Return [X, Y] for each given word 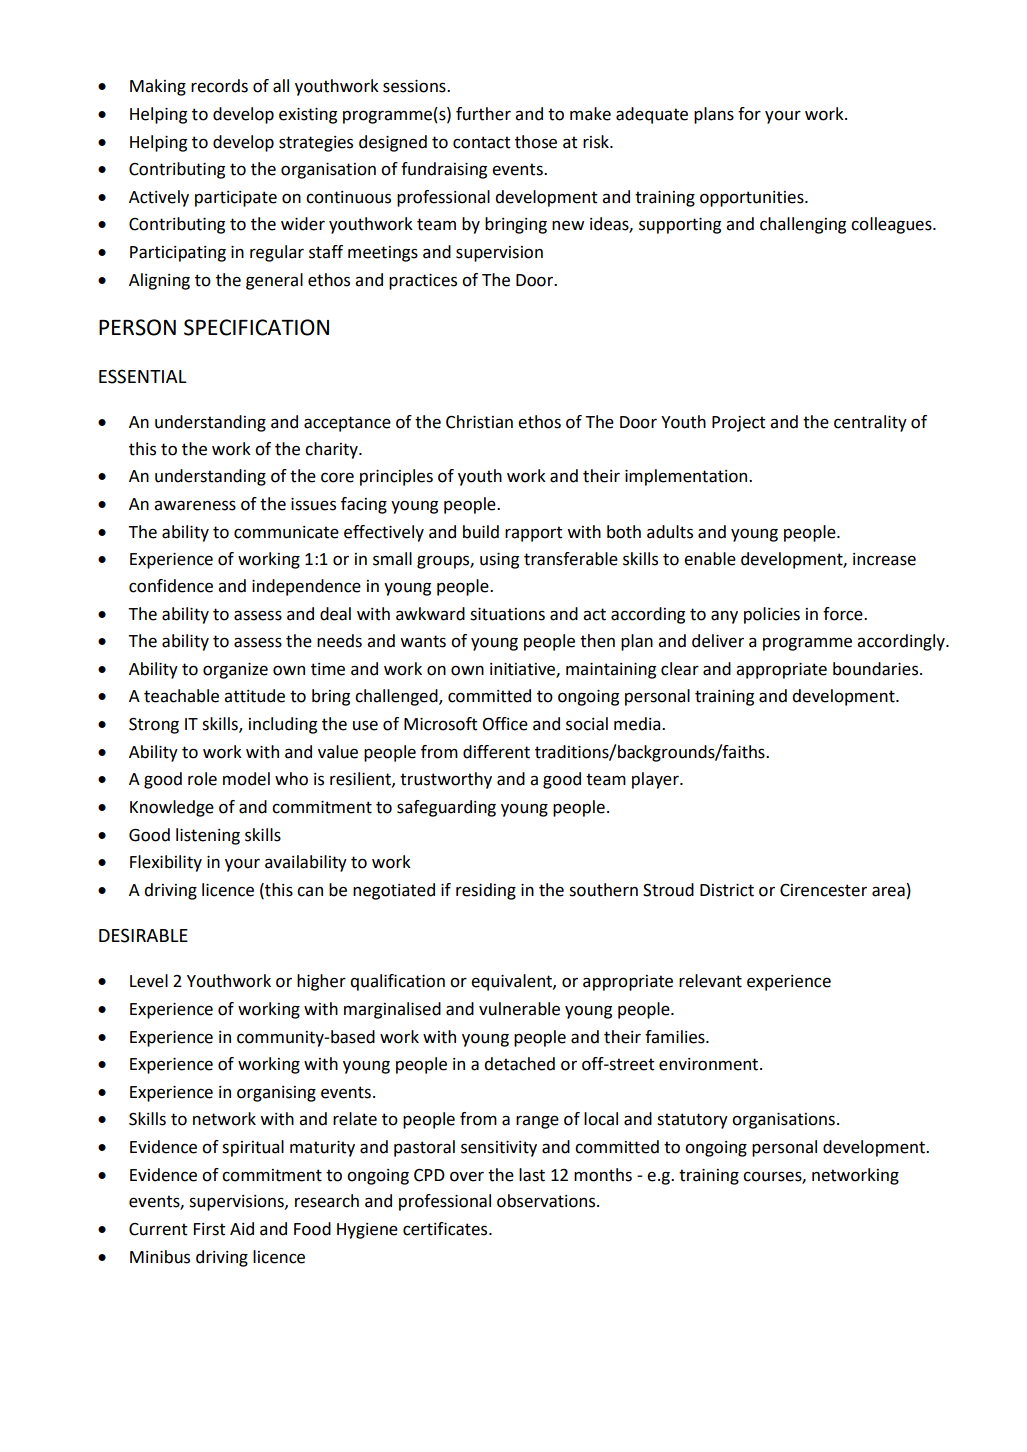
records [219, 86]
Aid [242, 1229]
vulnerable [519, 1009]
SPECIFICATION [256, 327]
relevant [710, 981]
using [499, 561]
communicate [286, 532]
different [496, 752]
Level [149, 981]
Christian [479, 422]
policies [772, 615]
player [656, 780]
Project [738, 424]
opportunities [753, 199]
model [246, 779]
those [536, 142]
